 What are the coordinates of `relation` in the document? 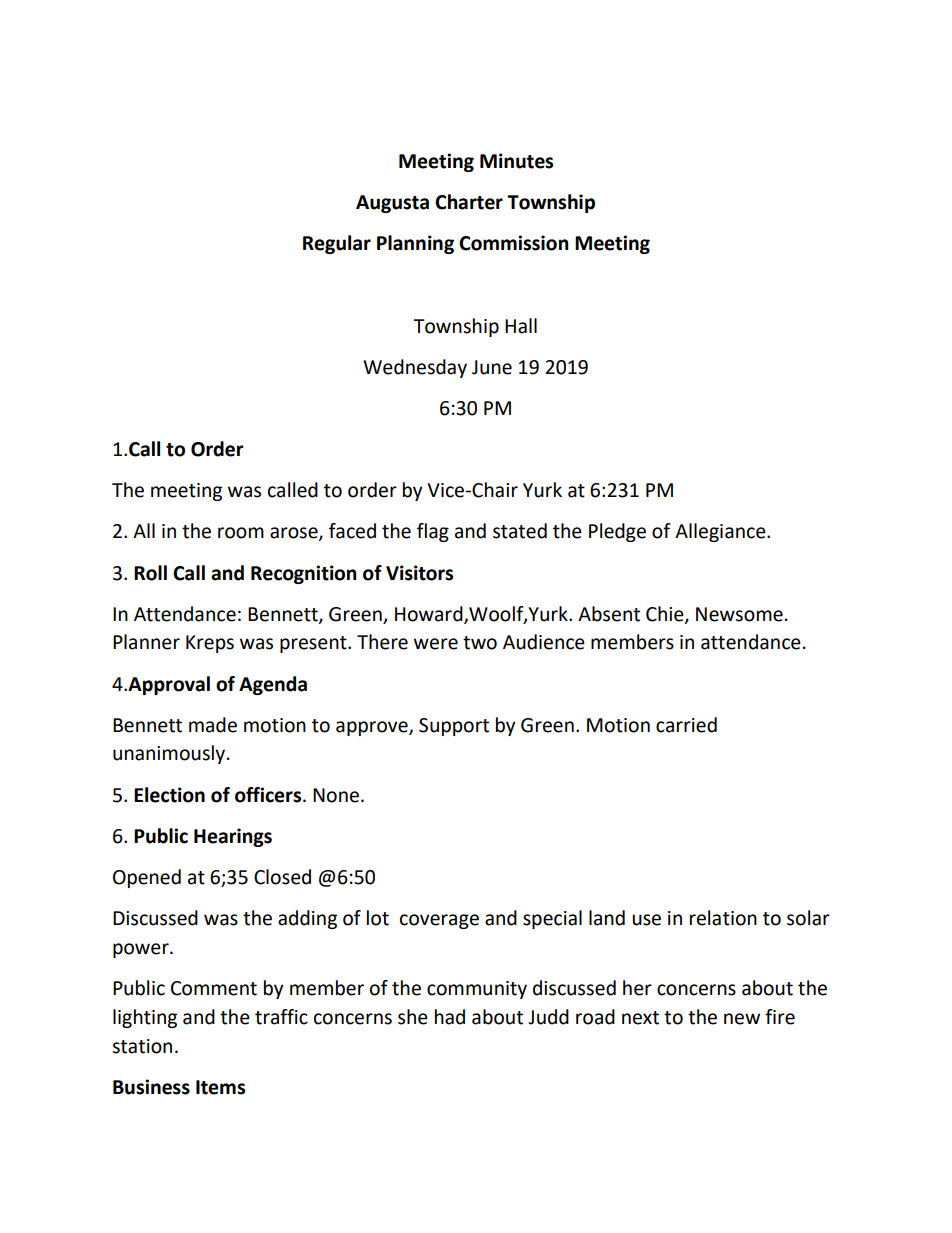 It's located at (723, 918).
